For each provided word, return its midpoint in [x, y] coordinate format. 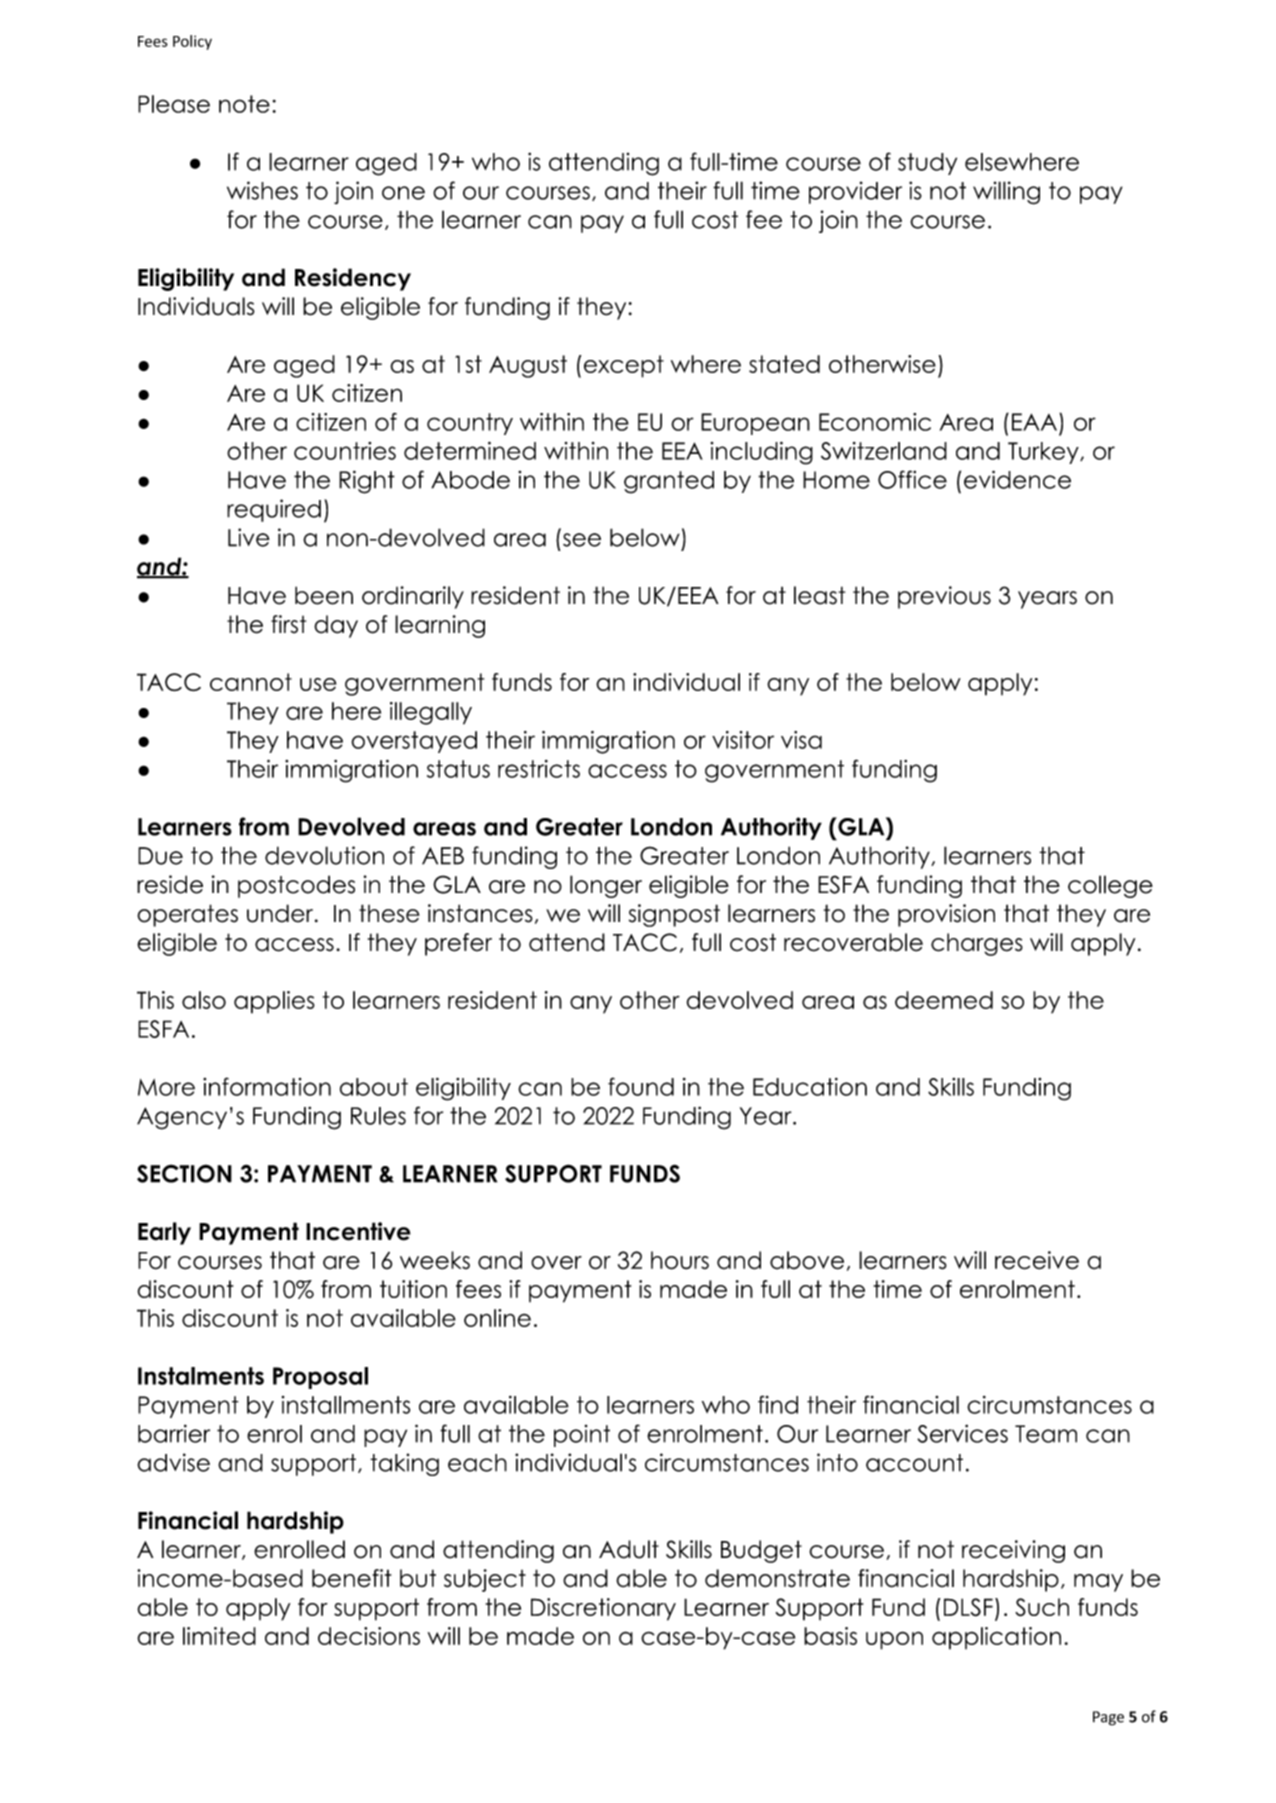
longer [606, 886]
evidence [1017, 479]
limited [219, 1636]
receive [1037, 1260]
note [244, 104]
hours [680, 1260]
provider [855, 192]
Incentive [358, 1231]
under [281, 913]
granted [669, 482]
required [274, 510]
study [927, 164]
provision [946, 915]
